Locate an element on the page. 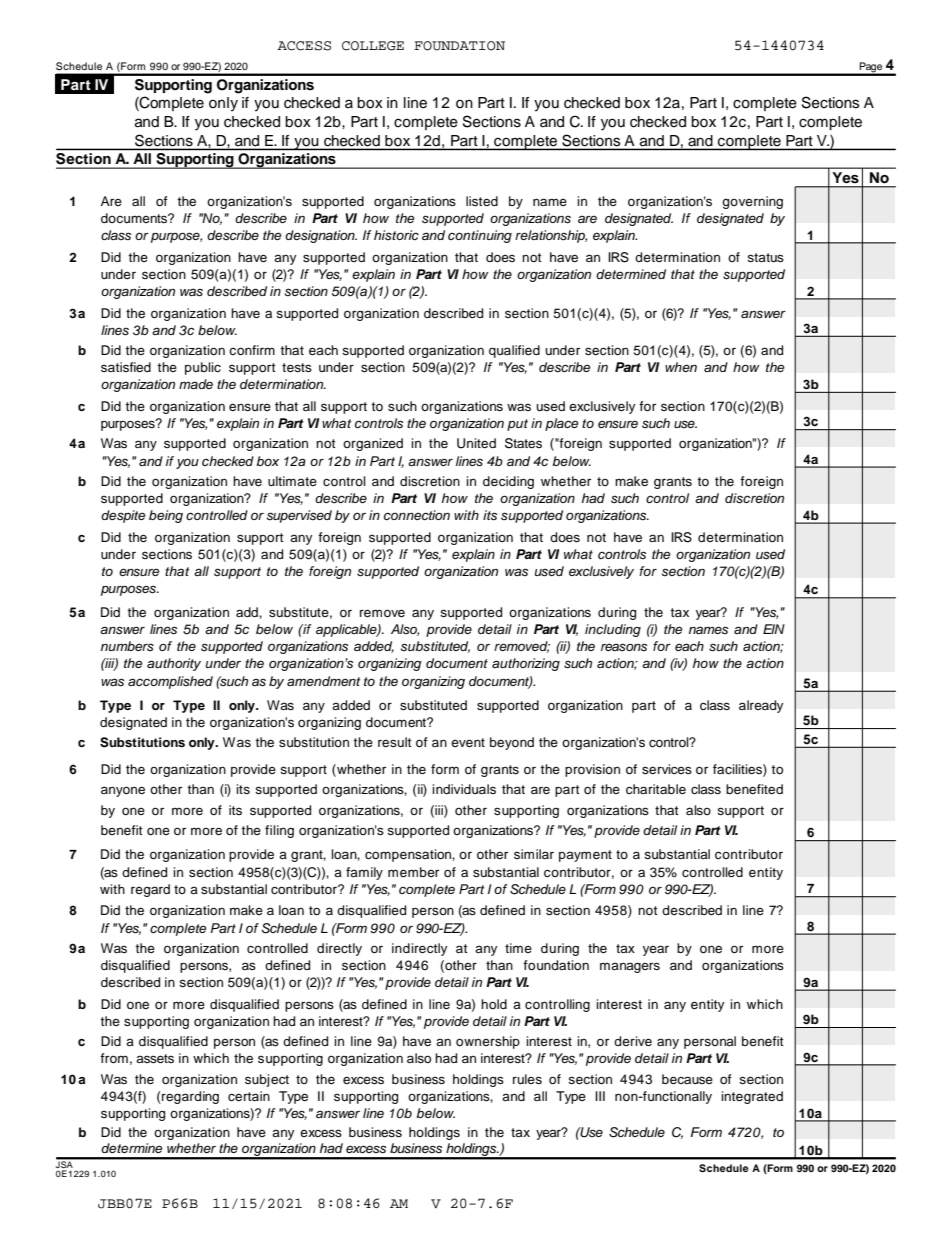 This document has height=1233, width=952. ownership is located at coordinates (488, 1042).
